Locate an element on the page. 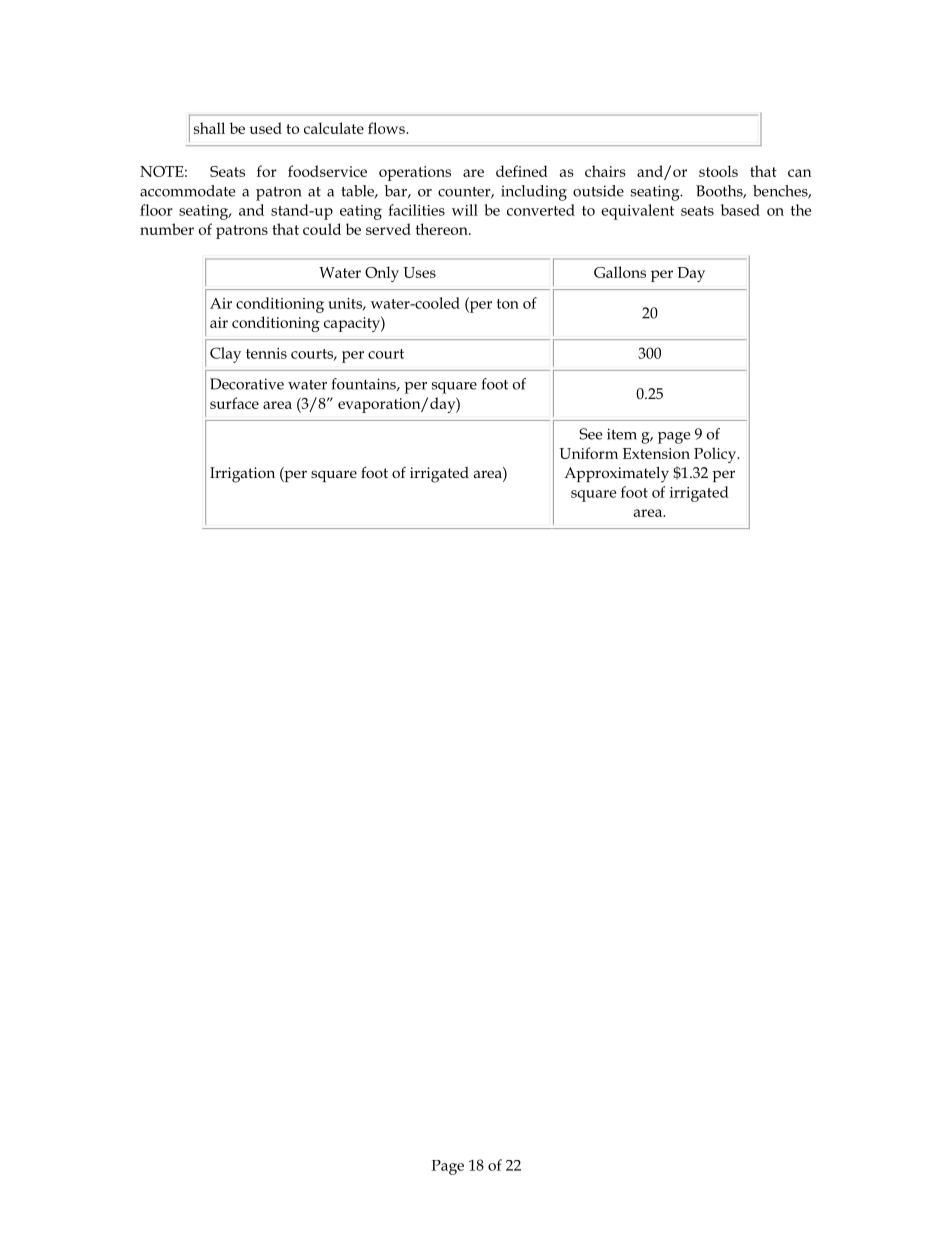  will is located at coordinates (465, 210).
